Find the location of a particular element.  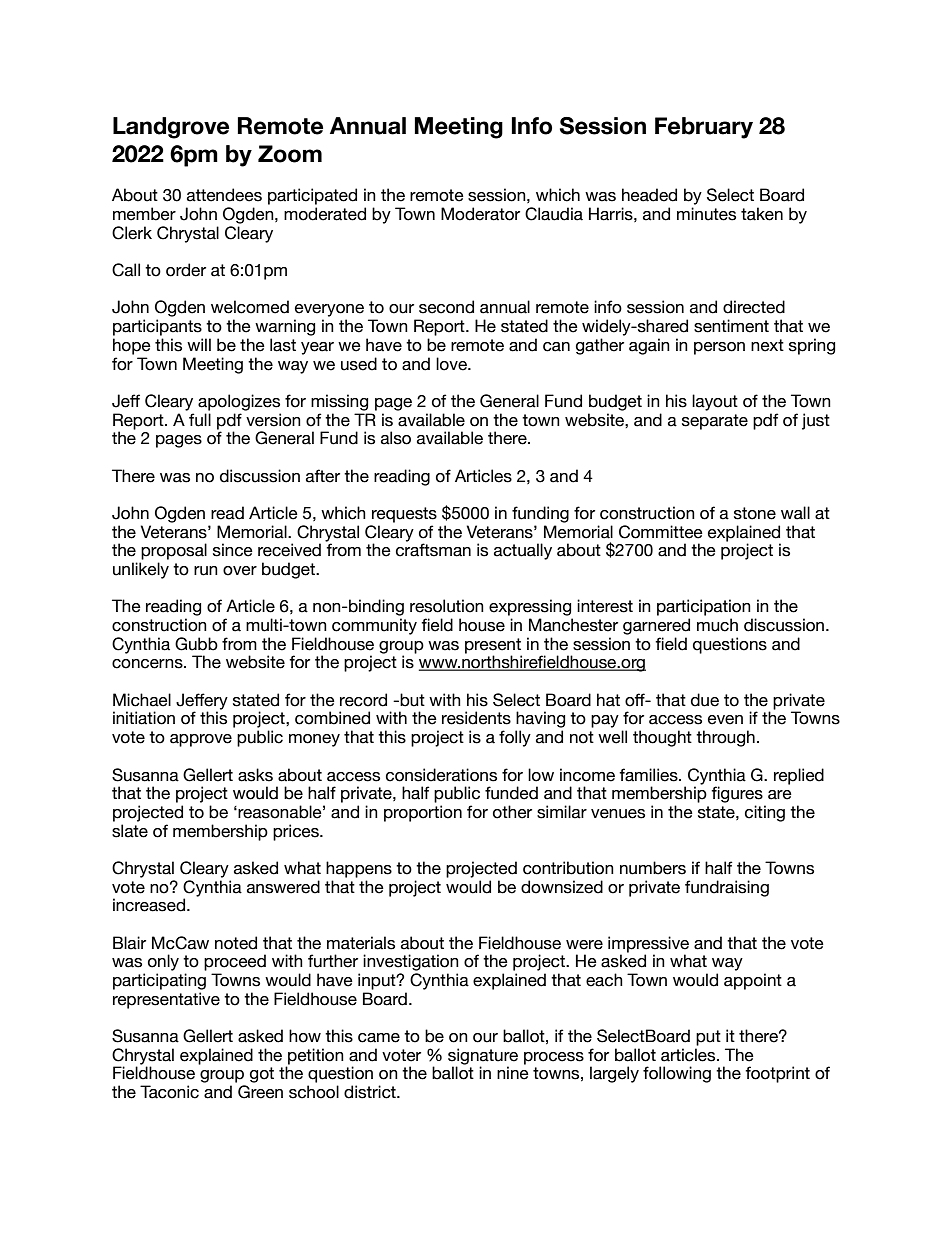

February is located at coordinates (704, 128).
